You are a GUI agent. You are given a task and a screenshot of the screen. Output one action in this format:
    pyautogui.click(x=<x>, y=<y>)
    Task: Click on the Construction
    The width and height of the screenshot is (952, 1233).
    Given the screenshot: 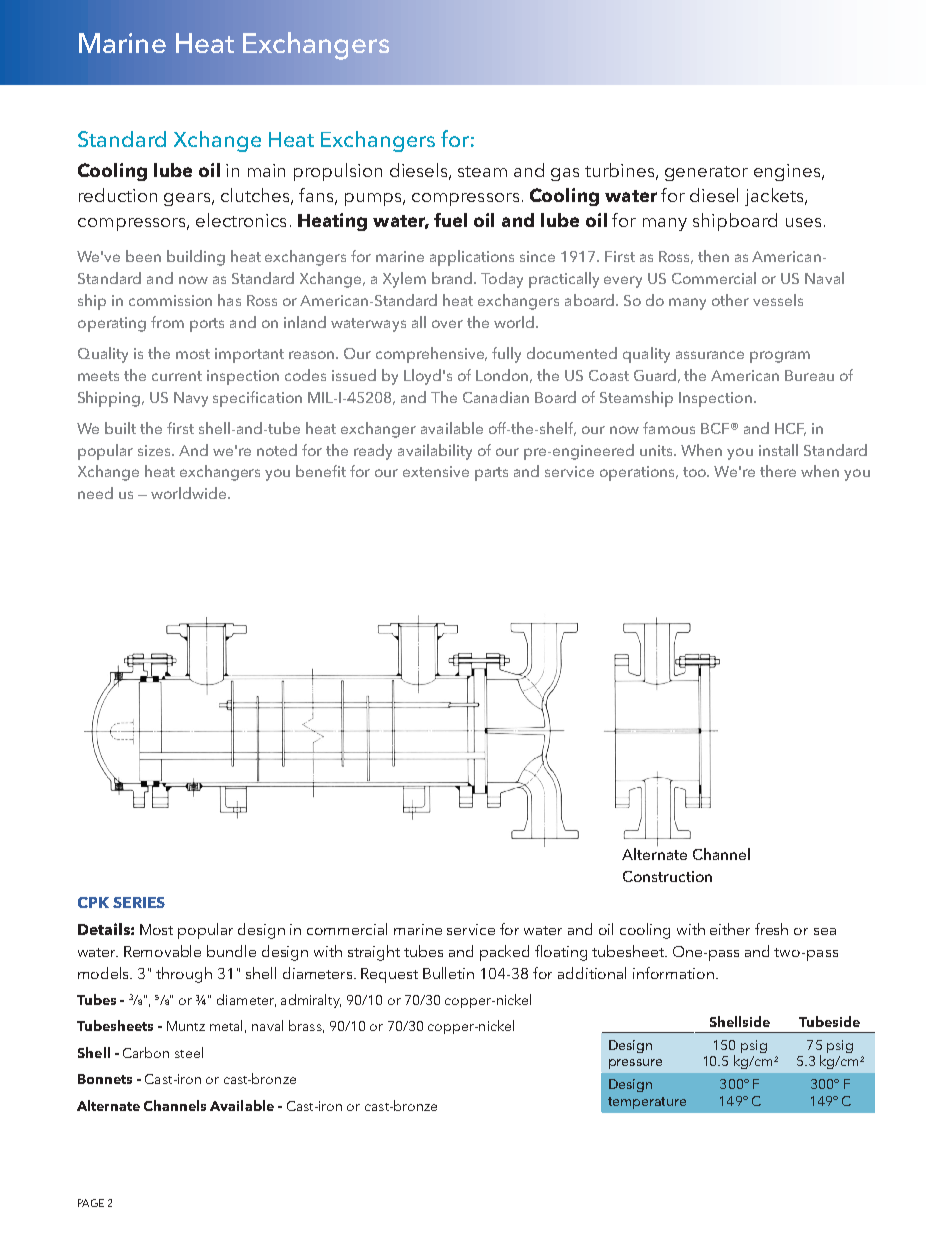 What is the action you would take?
    pyautogui.click(x=667, y=876)
